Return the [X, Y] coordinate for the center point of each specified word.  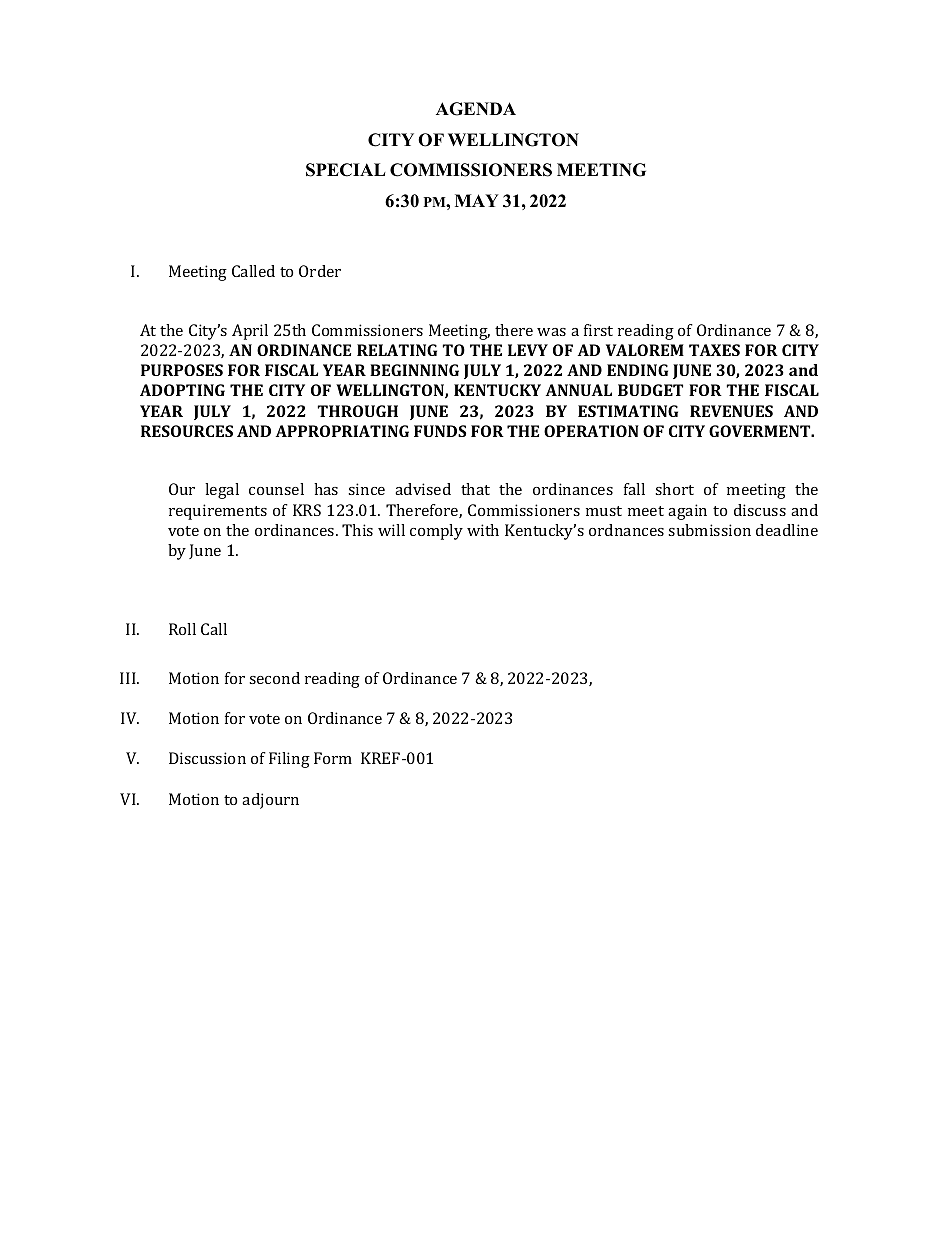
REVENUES [731, 411]
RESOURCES [187, 431]
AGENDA [476, 109]
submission [709, 530]
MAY [477, 200]
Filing [289, 760]
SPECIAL [346, 170]
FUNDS [440, 431]
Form [333, 758]
